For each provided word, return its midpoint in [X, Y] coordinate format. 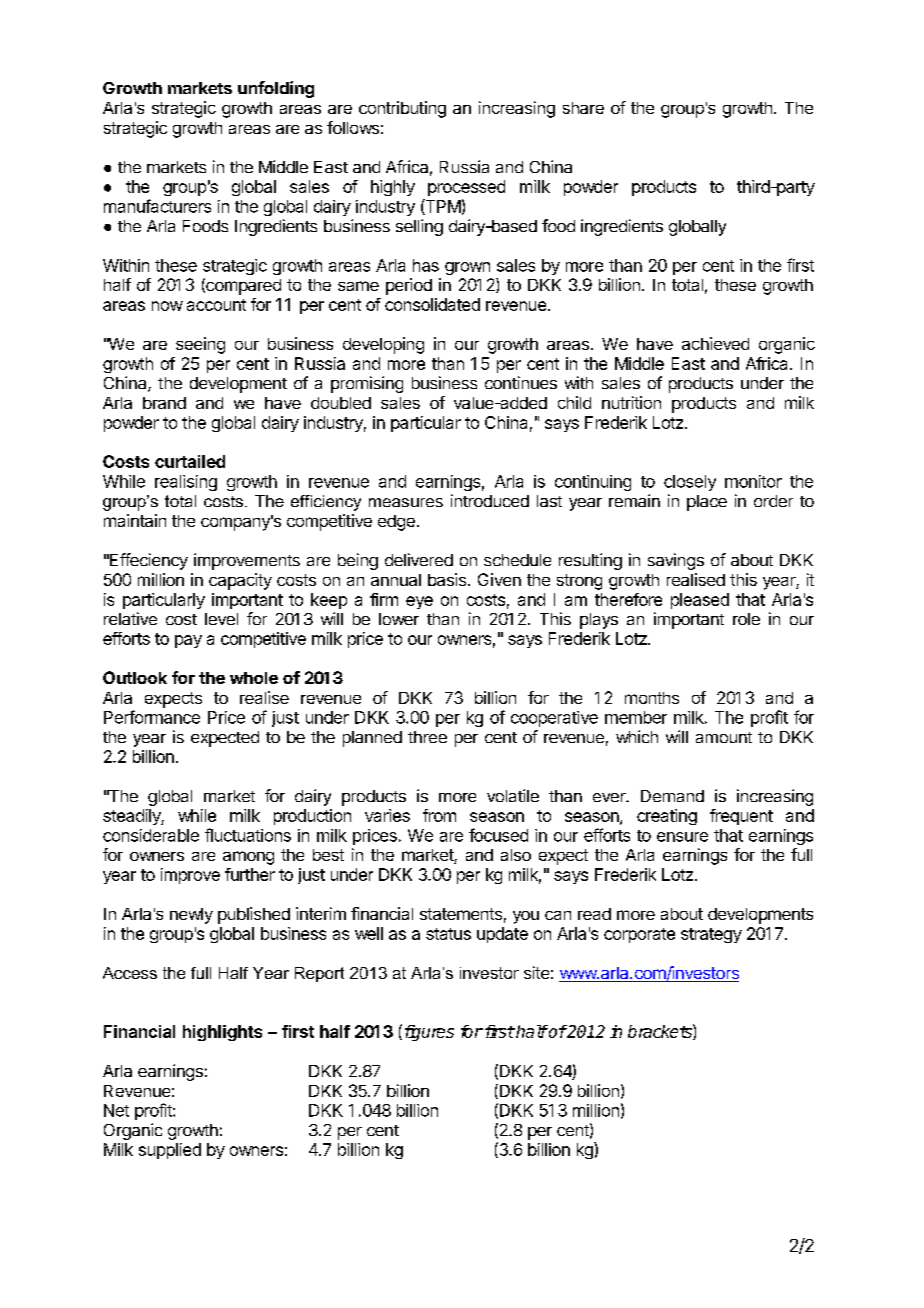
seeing [200, 345]
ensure [682, 837]
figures [429, 1033]
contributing [402, 109]
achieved [715, 343]
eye [419, 602]
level [221, 619]
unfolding [276, 89]
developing [383, 345]
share [583, 108]
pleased [700, 601]
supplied [170, 1151]
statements [461, 914]
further [250, 874]
